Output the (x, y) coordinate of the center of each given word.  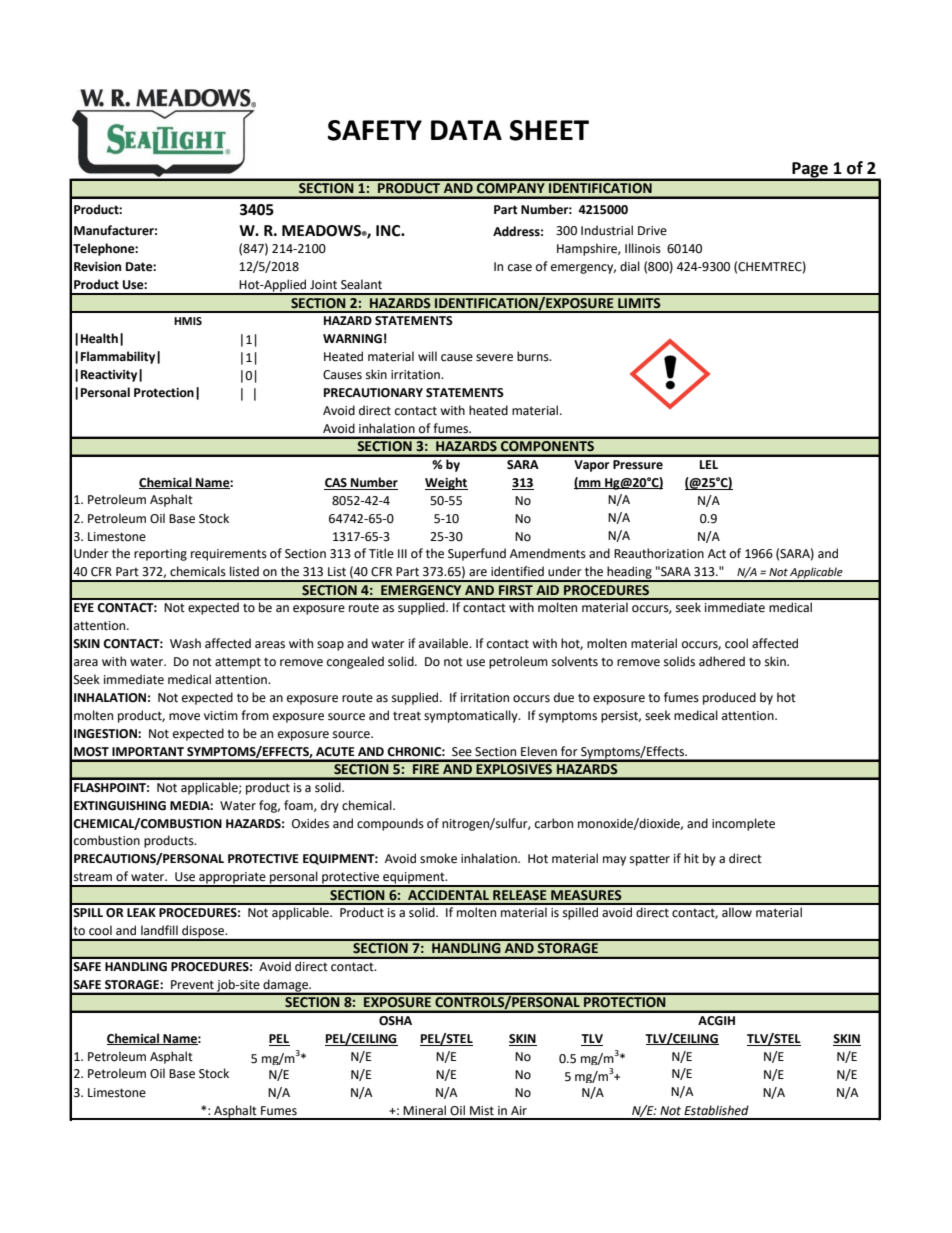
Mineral (424, 1110)
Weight (446, 483)
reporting (160, 555)
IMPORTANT (148, 752)
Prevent (192, 984)
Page (810, 171)
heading (629, 573)
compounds (390, 824)
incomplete (743, 824)
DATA (466, 130)
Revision (97, 267)
